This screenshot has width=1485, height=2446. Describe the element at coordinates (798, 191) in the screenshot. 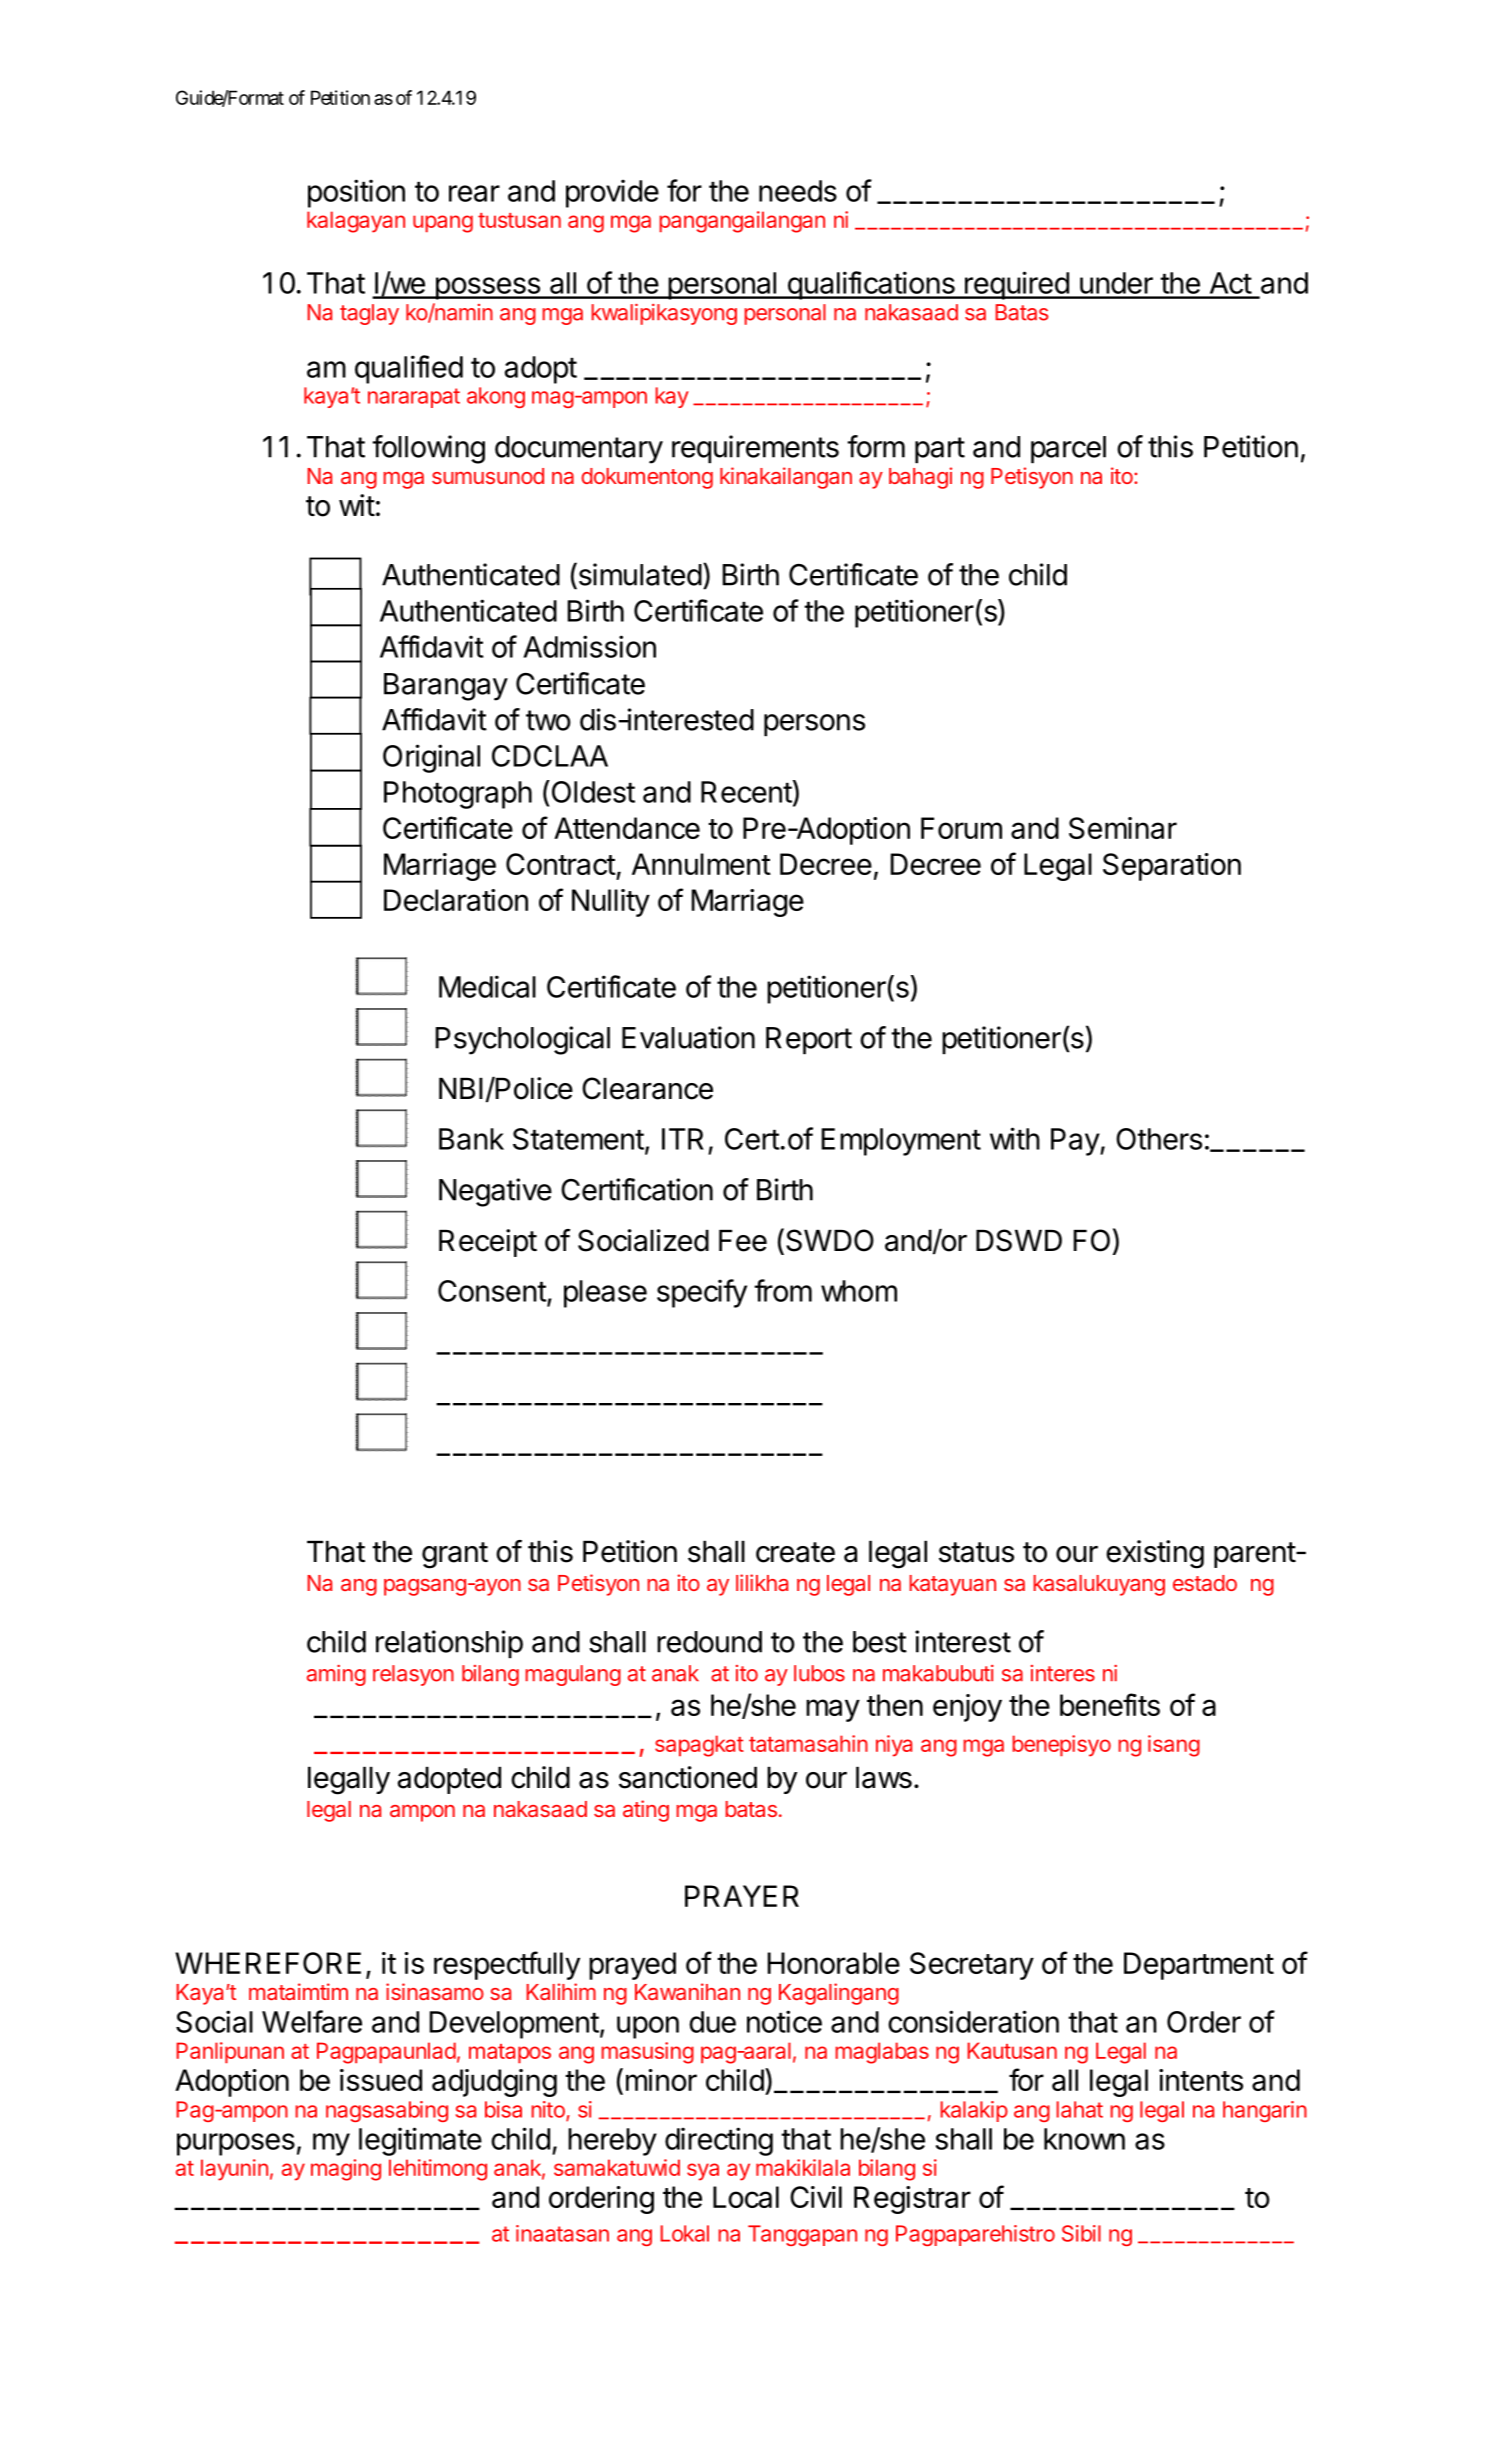

I see `needs` at that location.
